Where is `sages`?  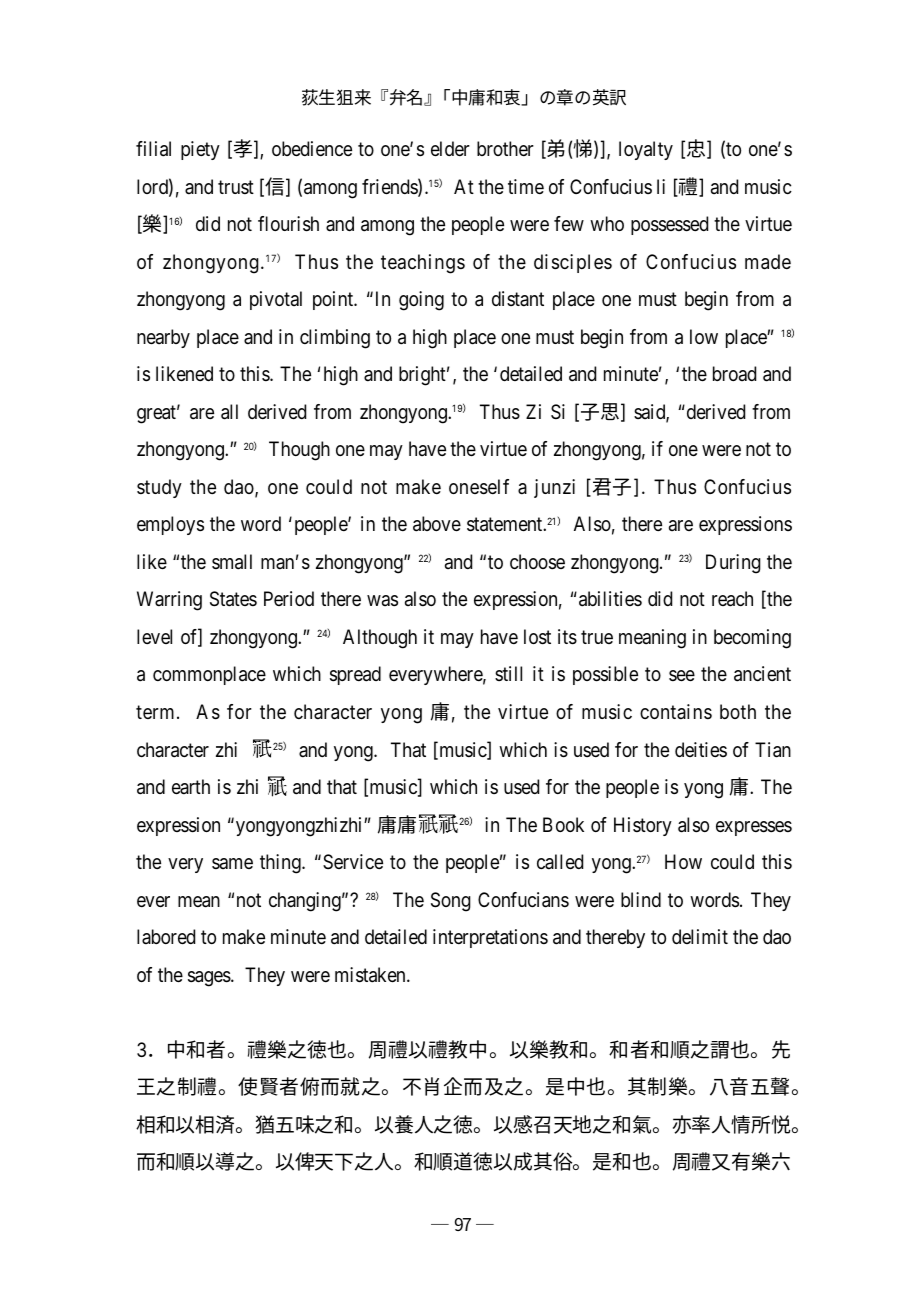 sages is located at coordinates (210, 979).
